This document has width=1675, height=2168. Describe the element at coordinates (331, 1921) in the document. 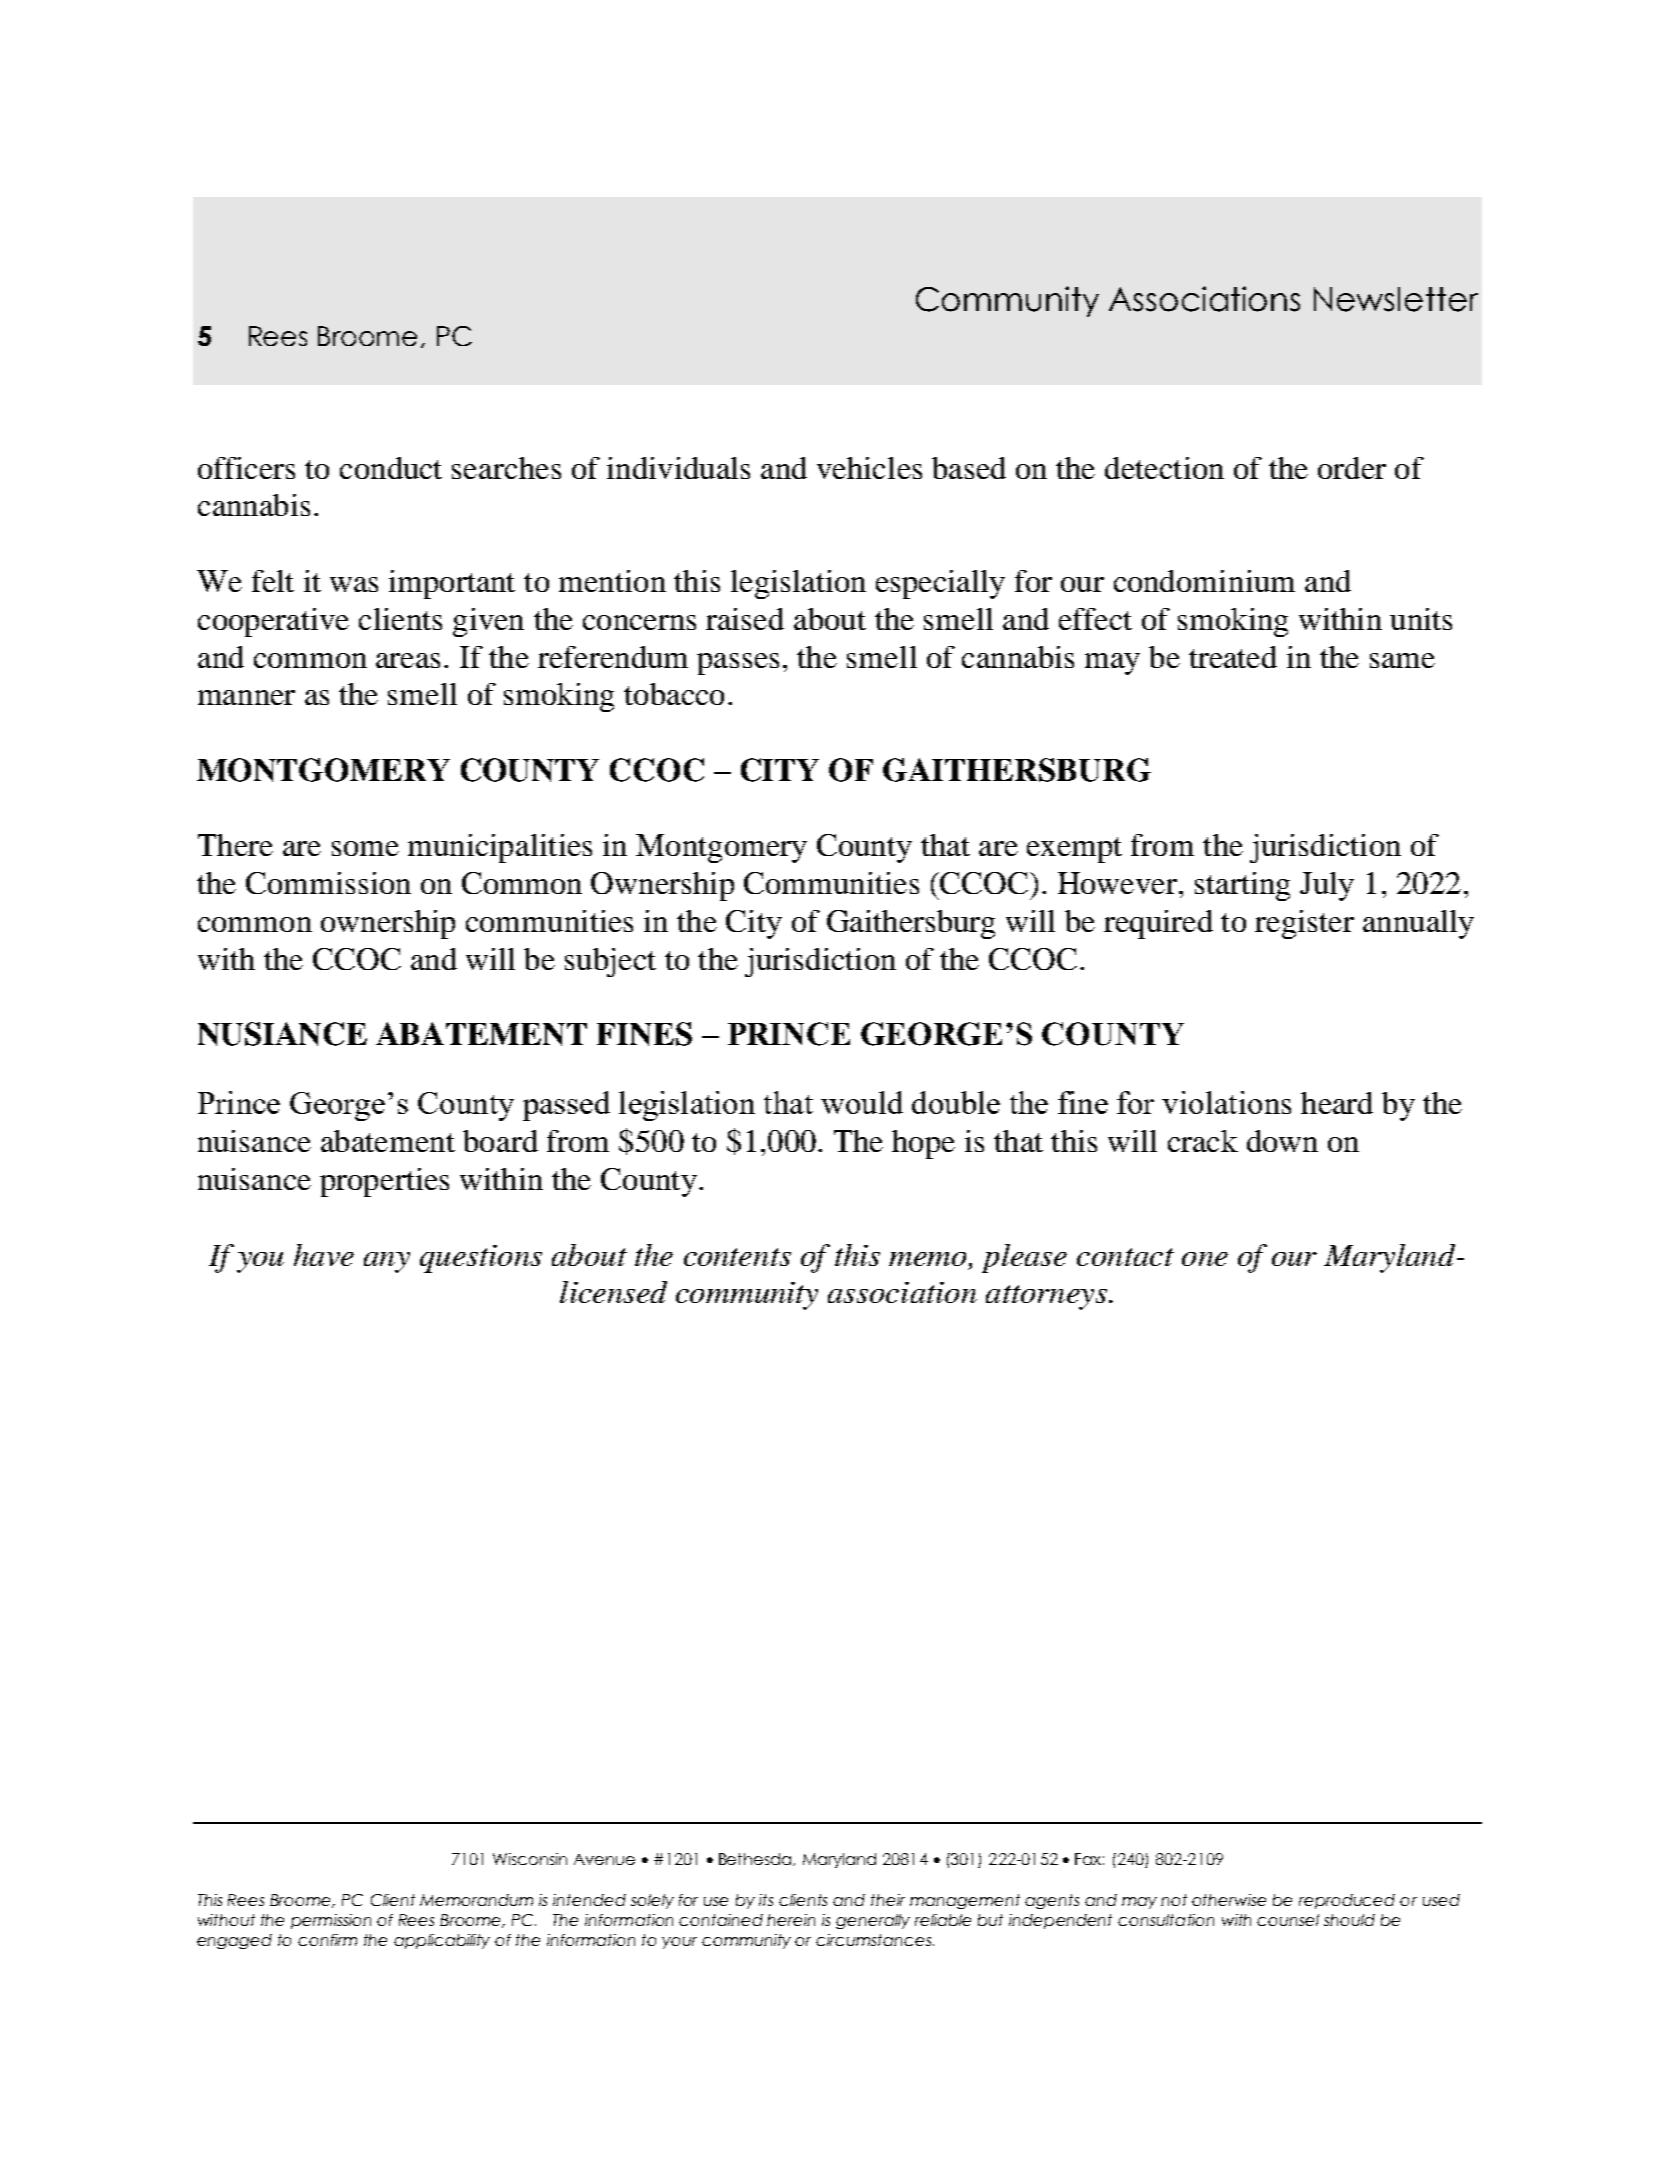

I see `permission` at that location.
